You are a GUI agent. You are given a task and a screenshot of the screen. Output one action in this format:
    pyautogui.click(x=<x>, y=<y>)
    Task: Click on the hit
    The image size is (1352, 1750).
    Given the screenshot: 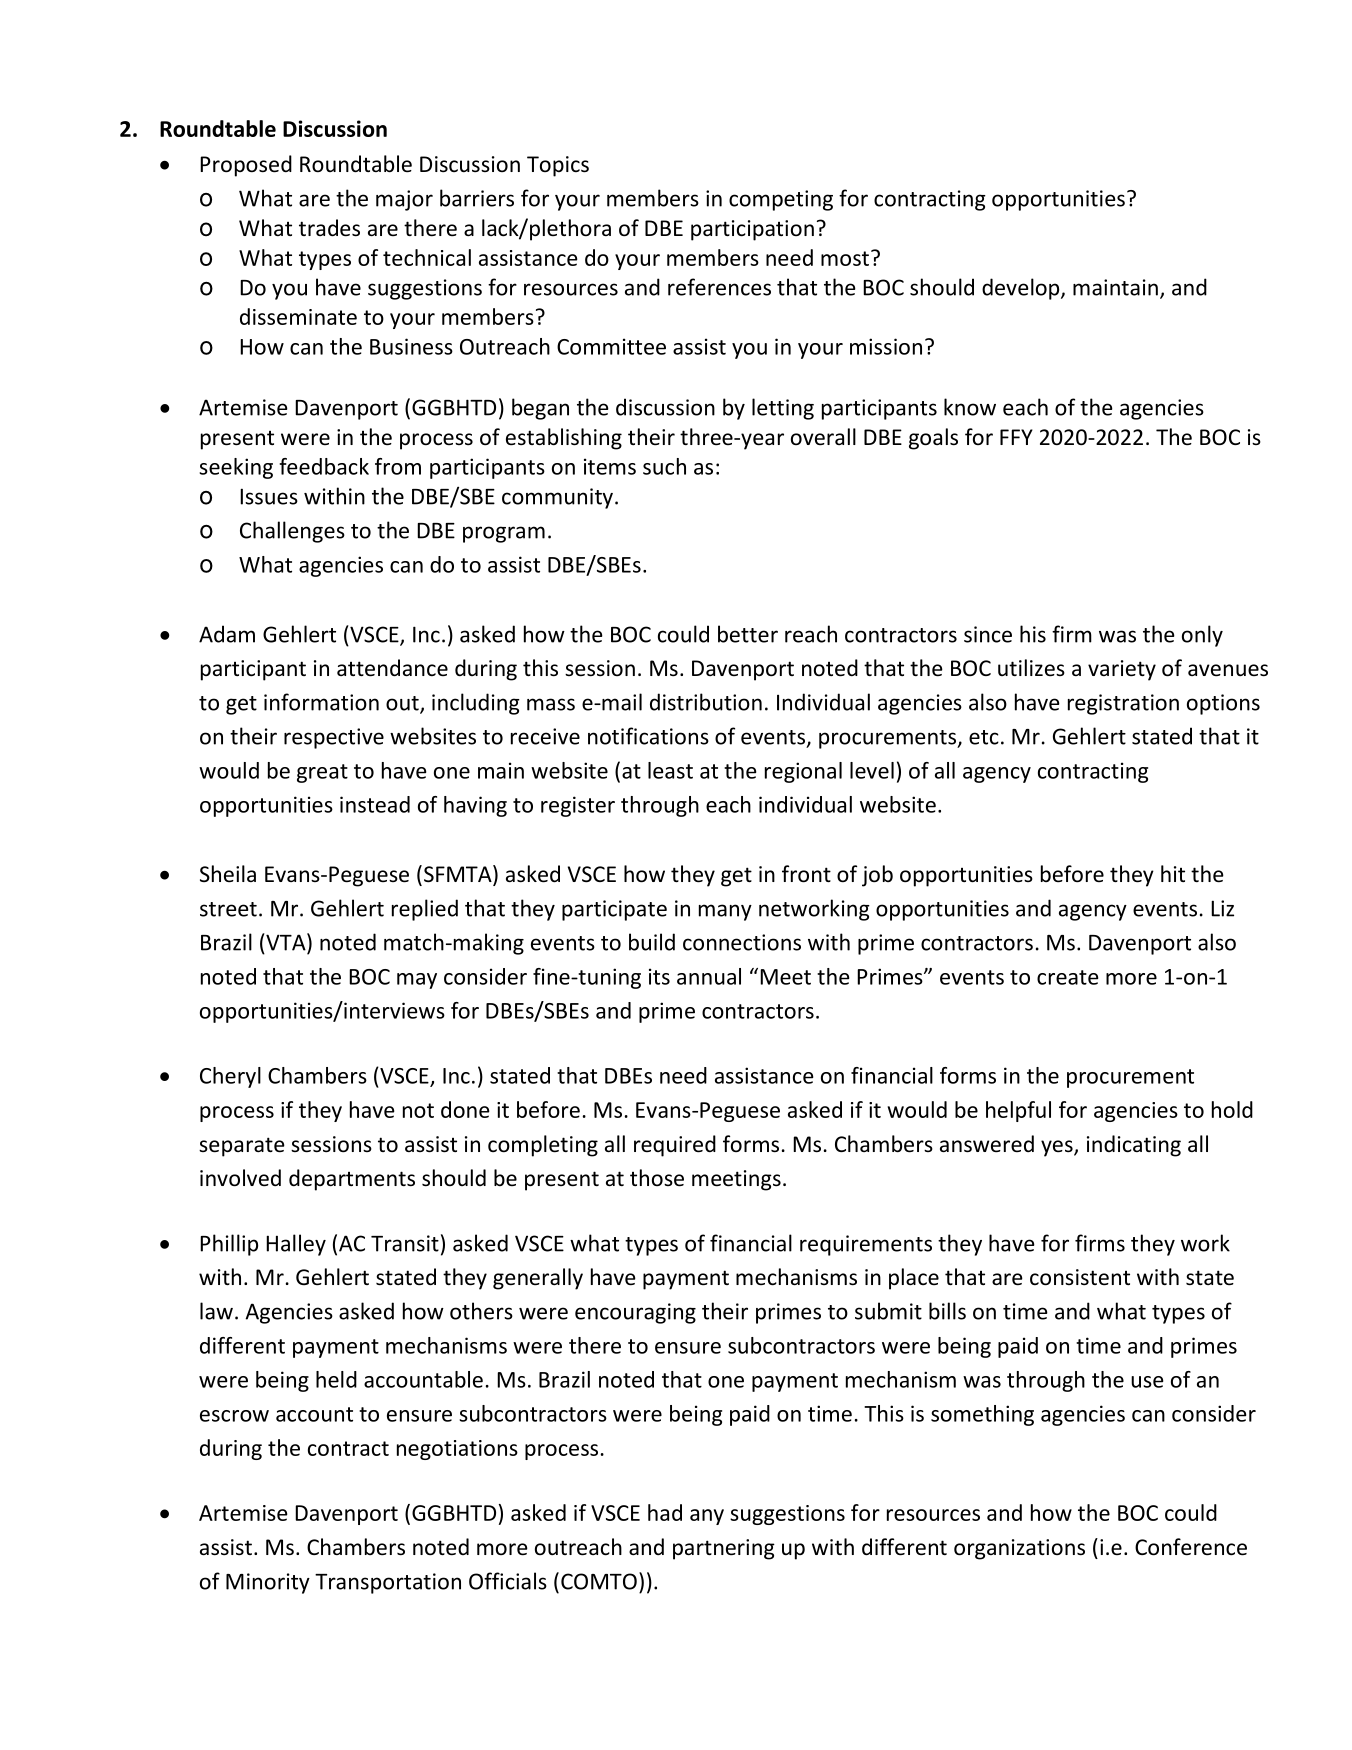 What is the action you would take?
    pyautogui.click(x=1173, y=873)
